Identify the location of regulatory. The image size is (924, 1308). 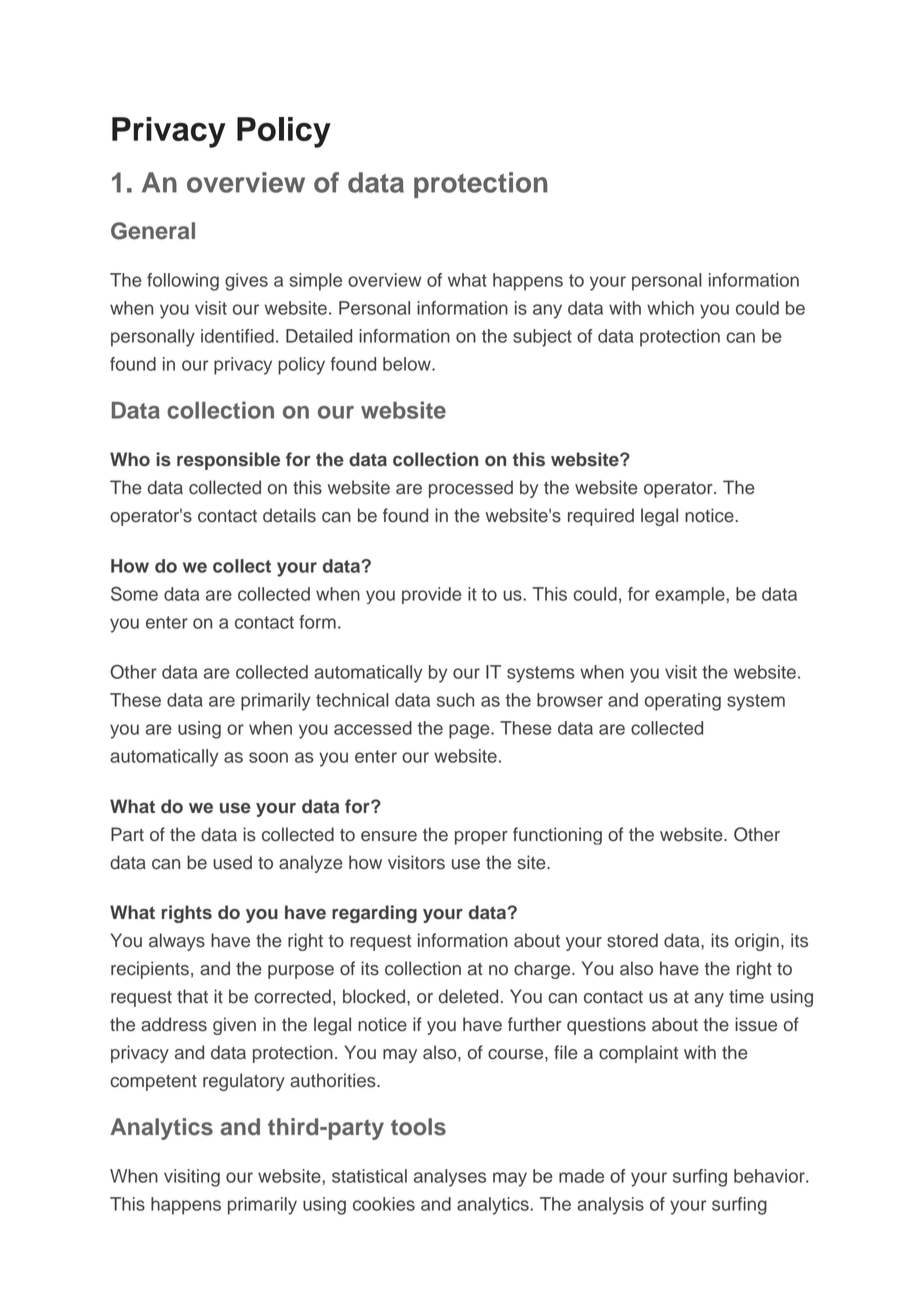
(244, 1082).
